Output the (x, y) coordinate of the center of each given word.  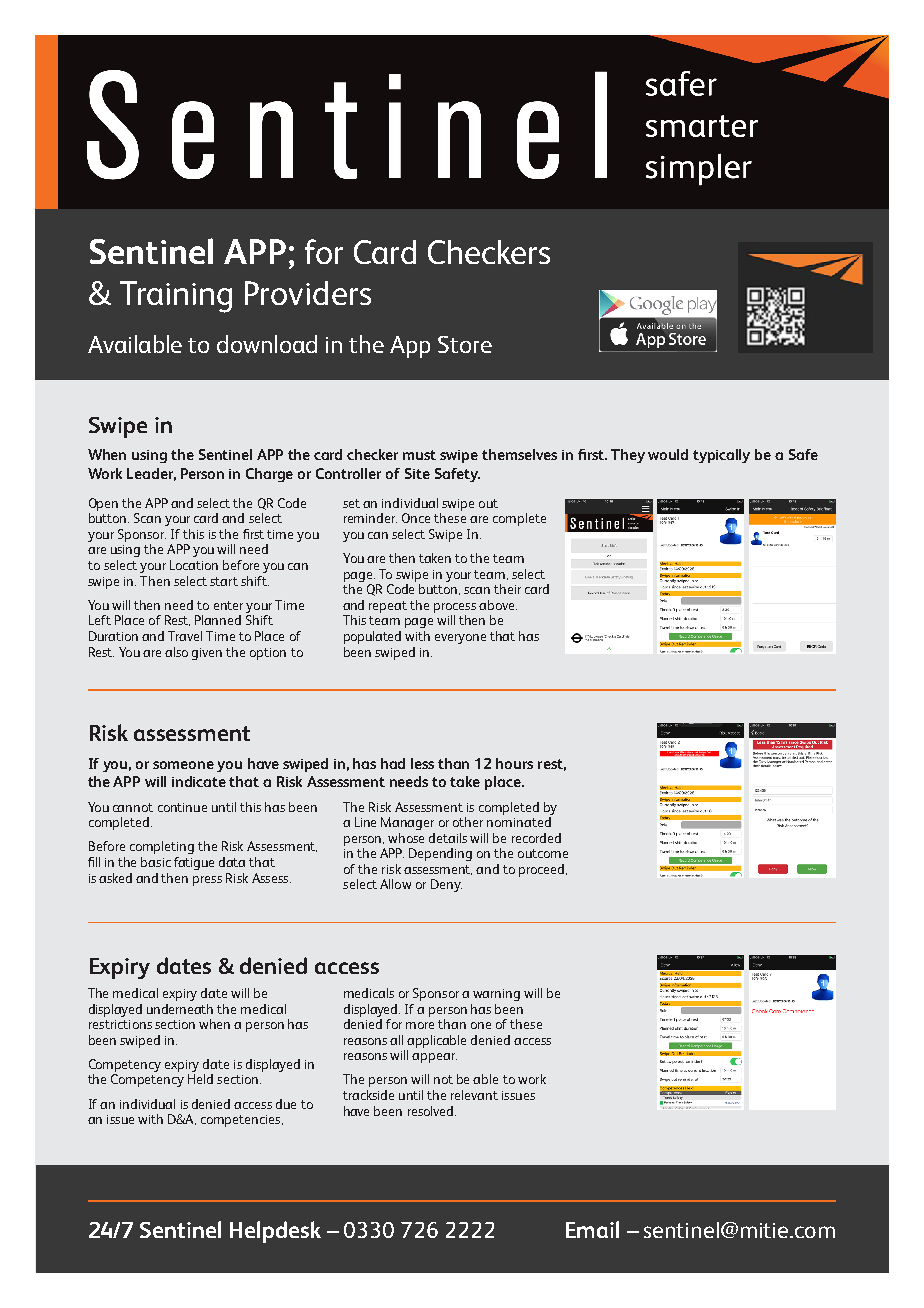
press (207, 881)
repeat (388, 607)
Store (465, 344)
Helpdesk (275, 1232)
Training (176, 297)
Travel (185, 636)
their (507, 589)
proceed (543, 870)
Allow (395, 884)
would (668, 454)
